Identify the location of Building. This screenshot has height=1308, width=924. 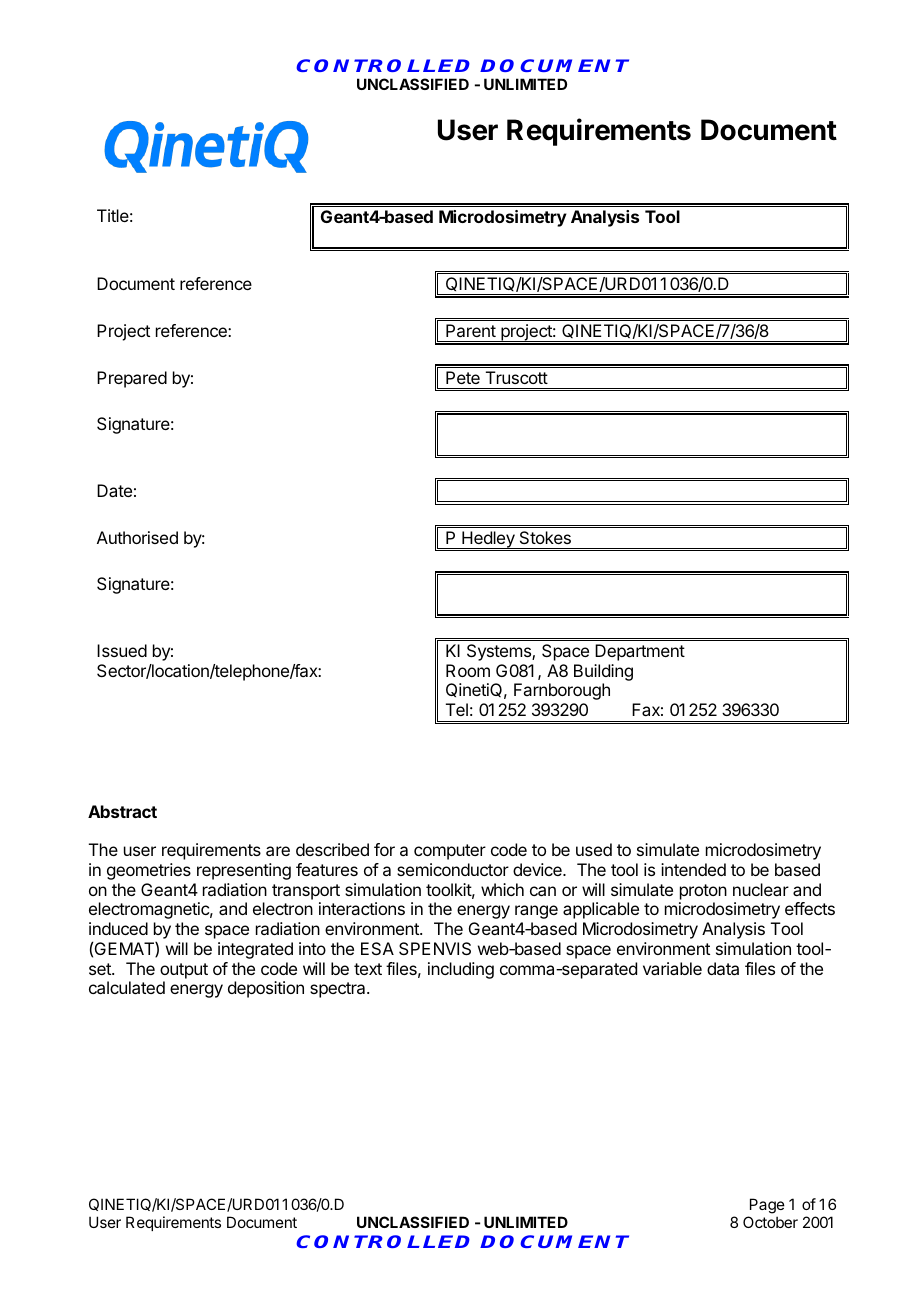
(603, 672).
